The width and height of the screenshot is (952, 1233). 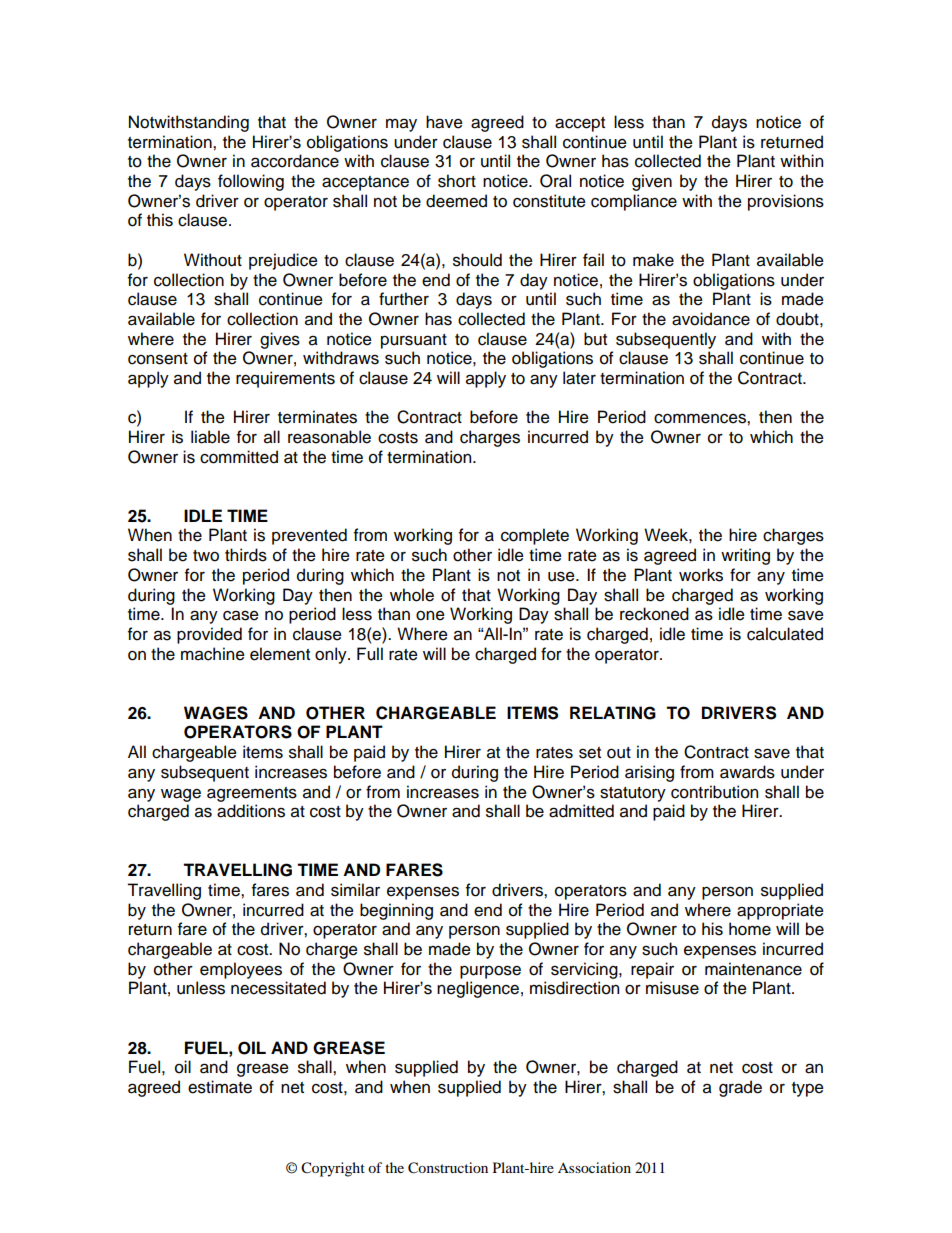 What do you see at coordinates (213, 654) in the screenshot?
I see `machine` at bounding box center [213, 654].
